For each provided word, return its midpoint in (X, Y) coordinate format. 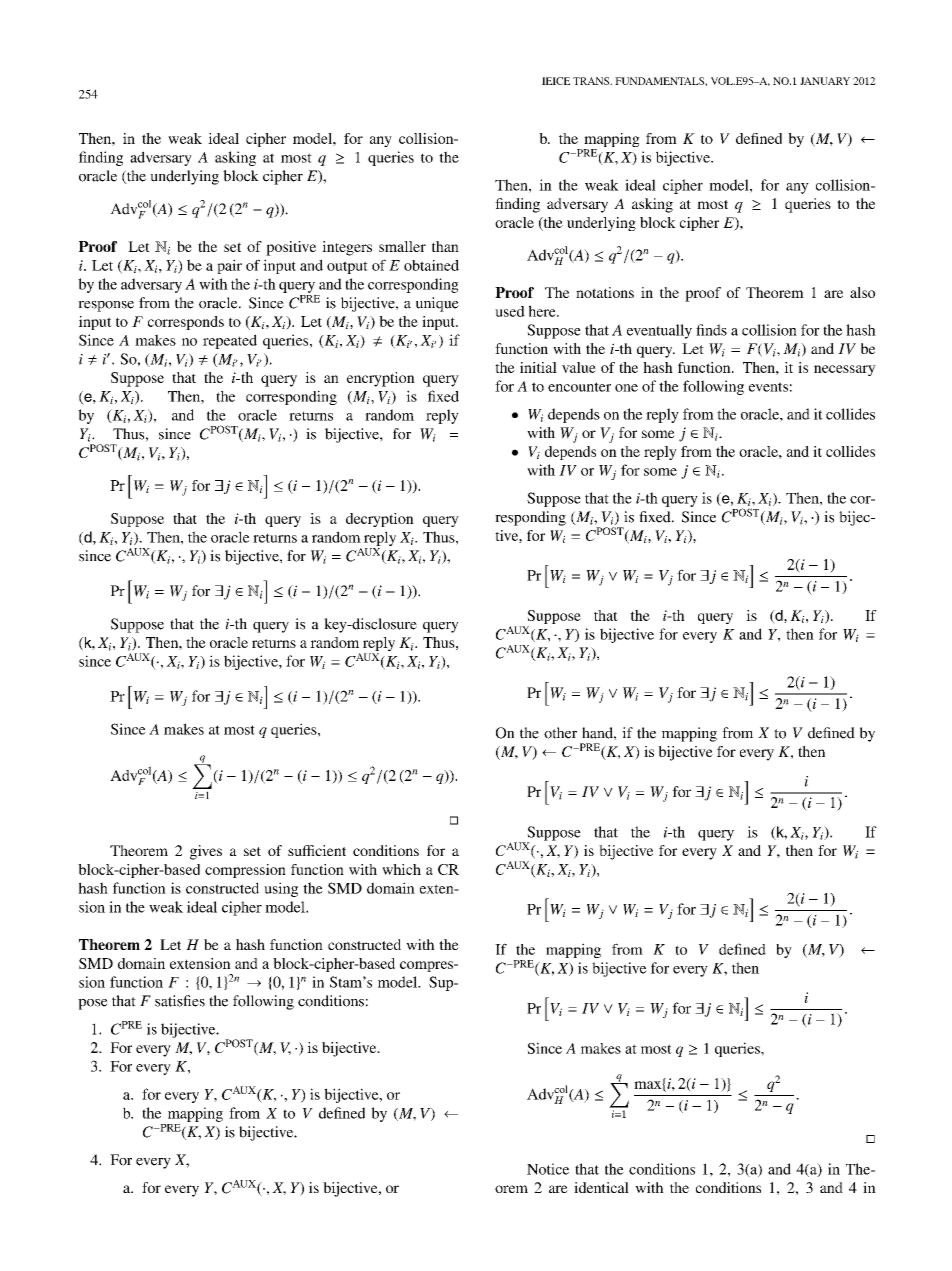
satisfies (180, 1001)
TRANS (592, 81)
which (401, 869)
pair (229, 266)
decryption (380, 520)
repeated (230, 341)
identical (601, 1187)
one (626, 388)
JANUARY (825, 81)
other (560, 733)
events (768, 387)
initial (538, 367)
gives (206, 852)
